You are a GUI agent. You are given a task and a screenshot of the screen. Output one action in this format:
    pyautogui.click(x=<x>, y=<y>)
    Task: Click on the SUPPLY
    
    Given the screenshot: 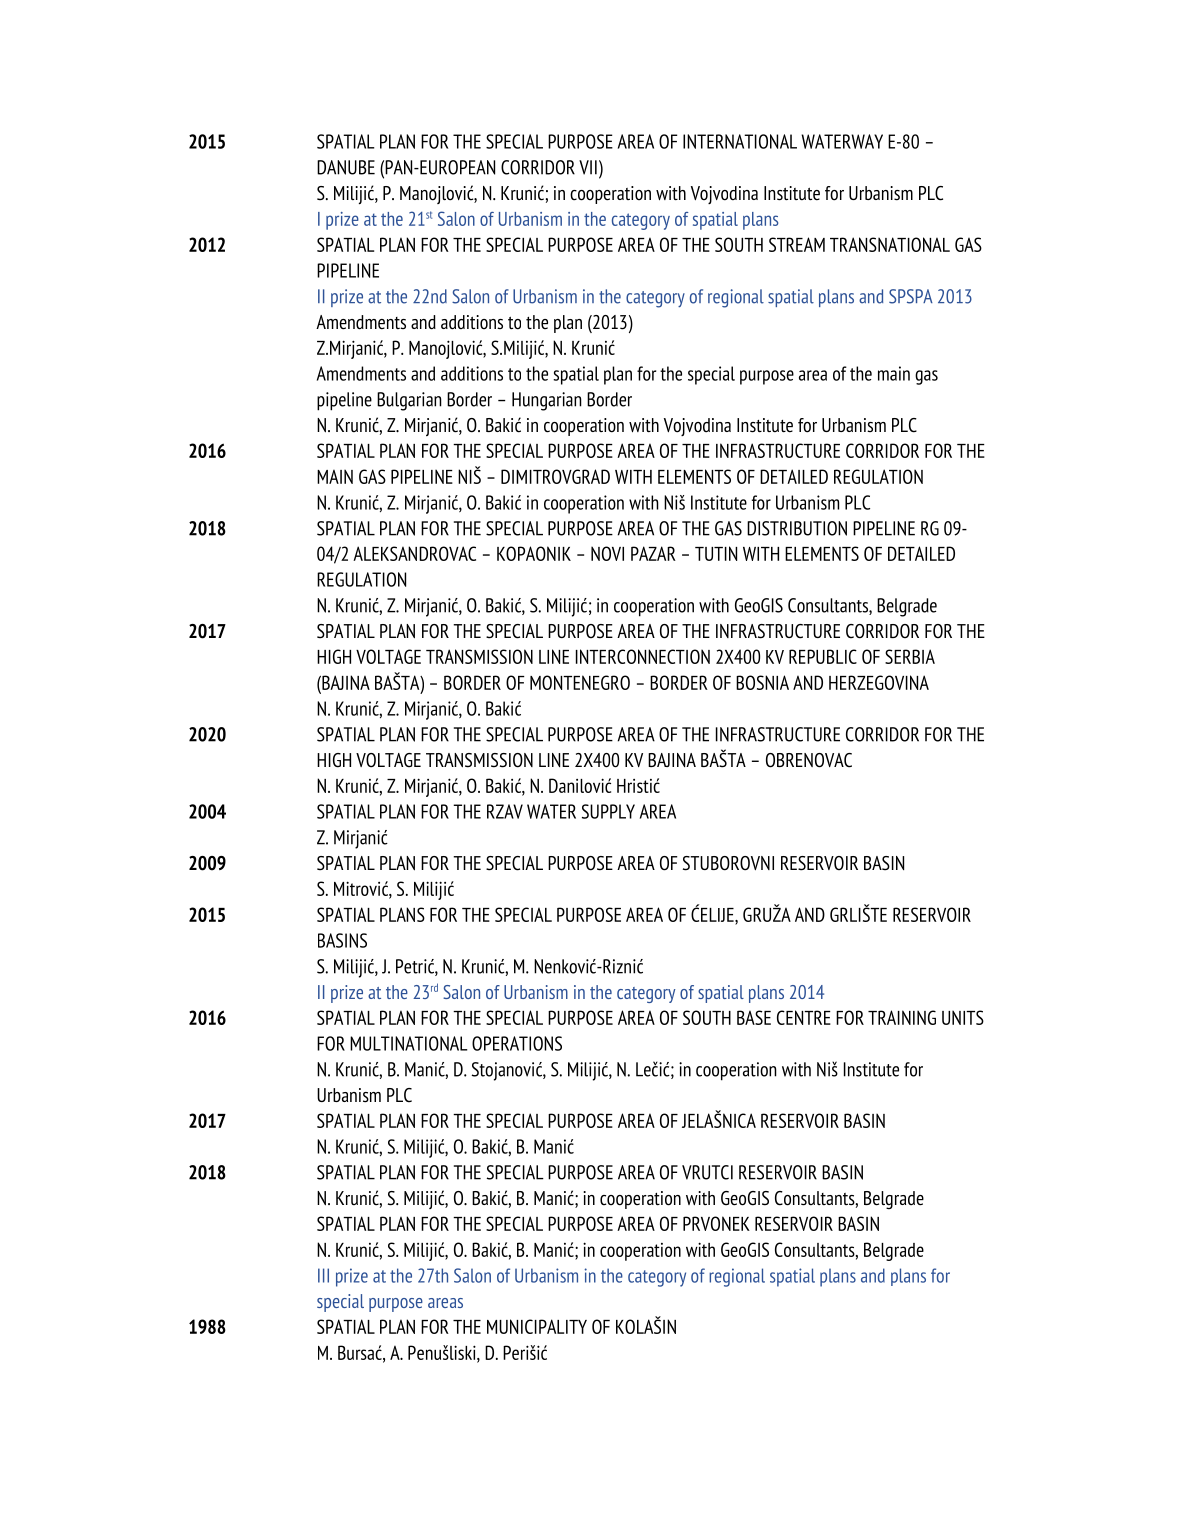 What is the action you would take?
    pyautogui.click(x=608, y=811)
